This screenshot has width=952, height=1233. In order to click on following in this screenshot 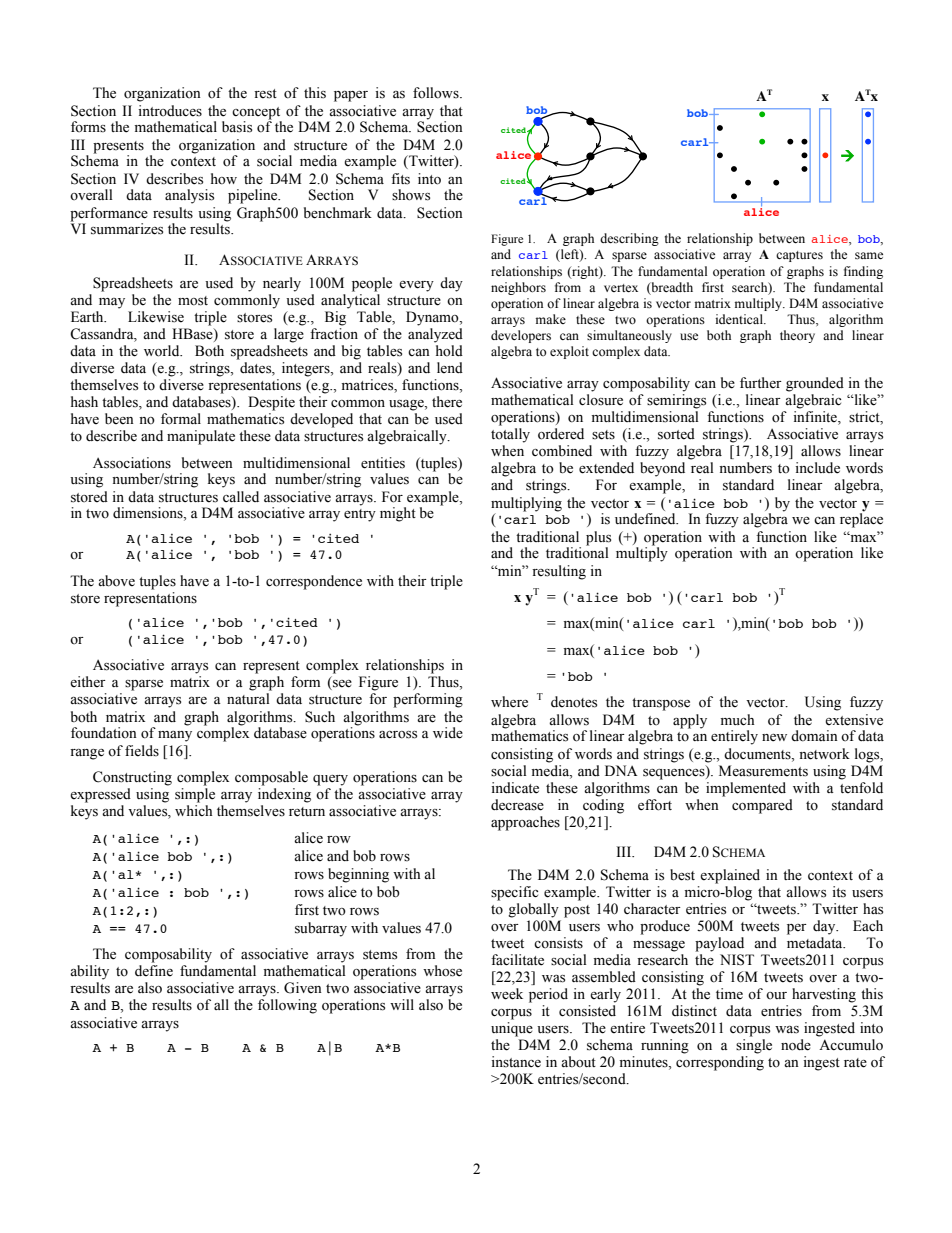, I will do `click(287, 1006)`.
